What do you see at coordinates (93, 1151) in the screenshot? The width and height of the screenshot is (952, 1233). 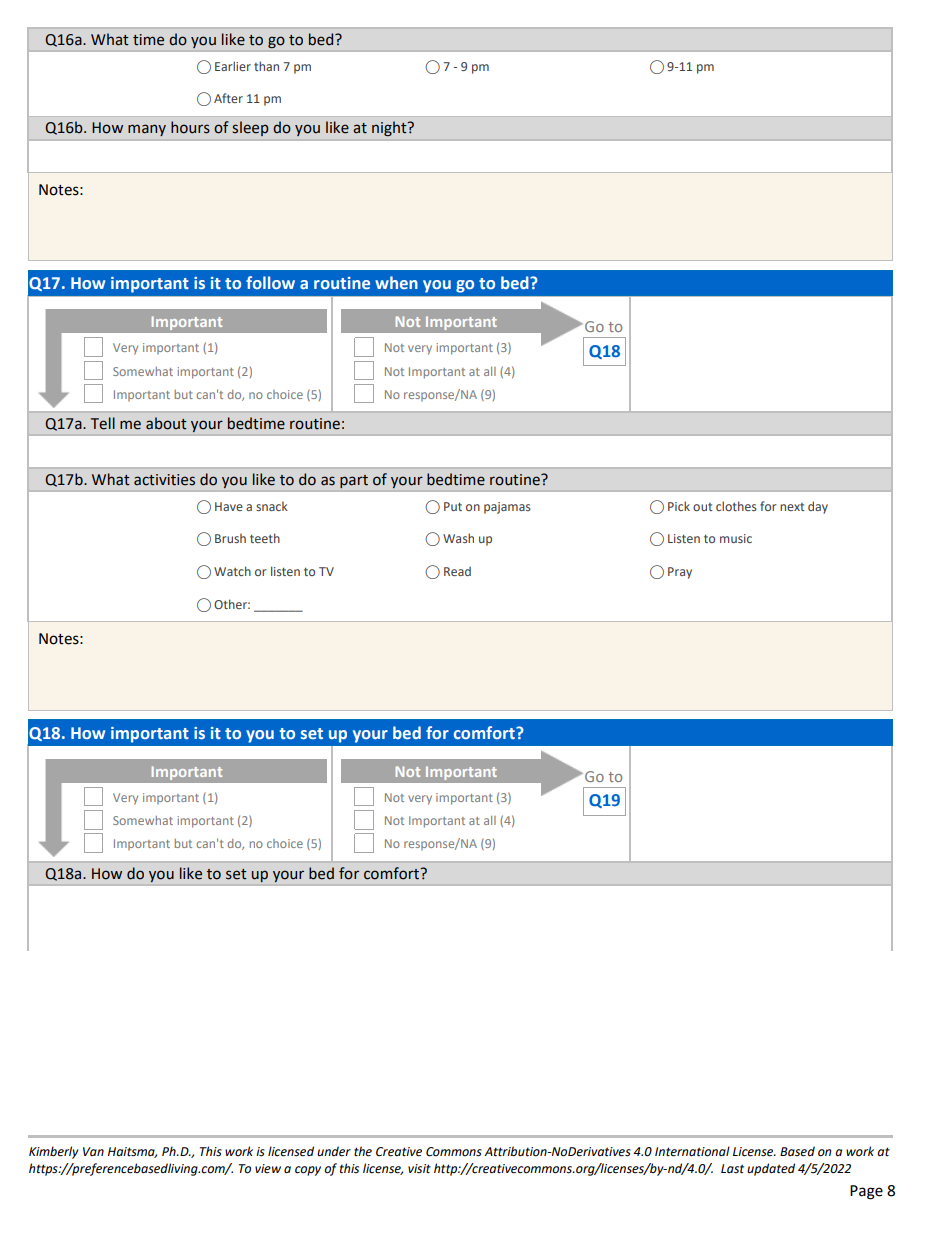 I see `Van` at bounding box center [93, 1151].
